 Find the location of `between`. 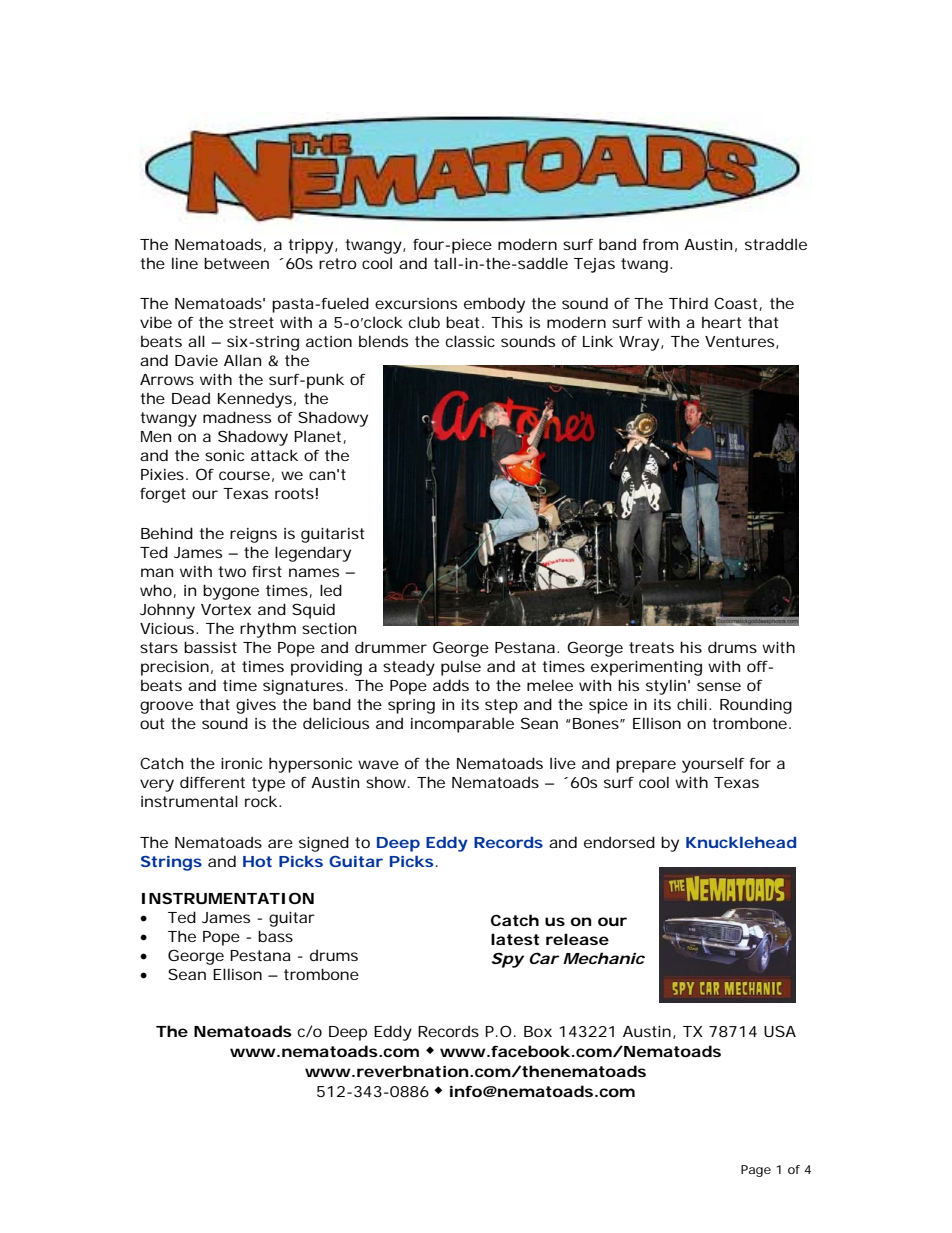

between is located at coordinates (236, 263).
